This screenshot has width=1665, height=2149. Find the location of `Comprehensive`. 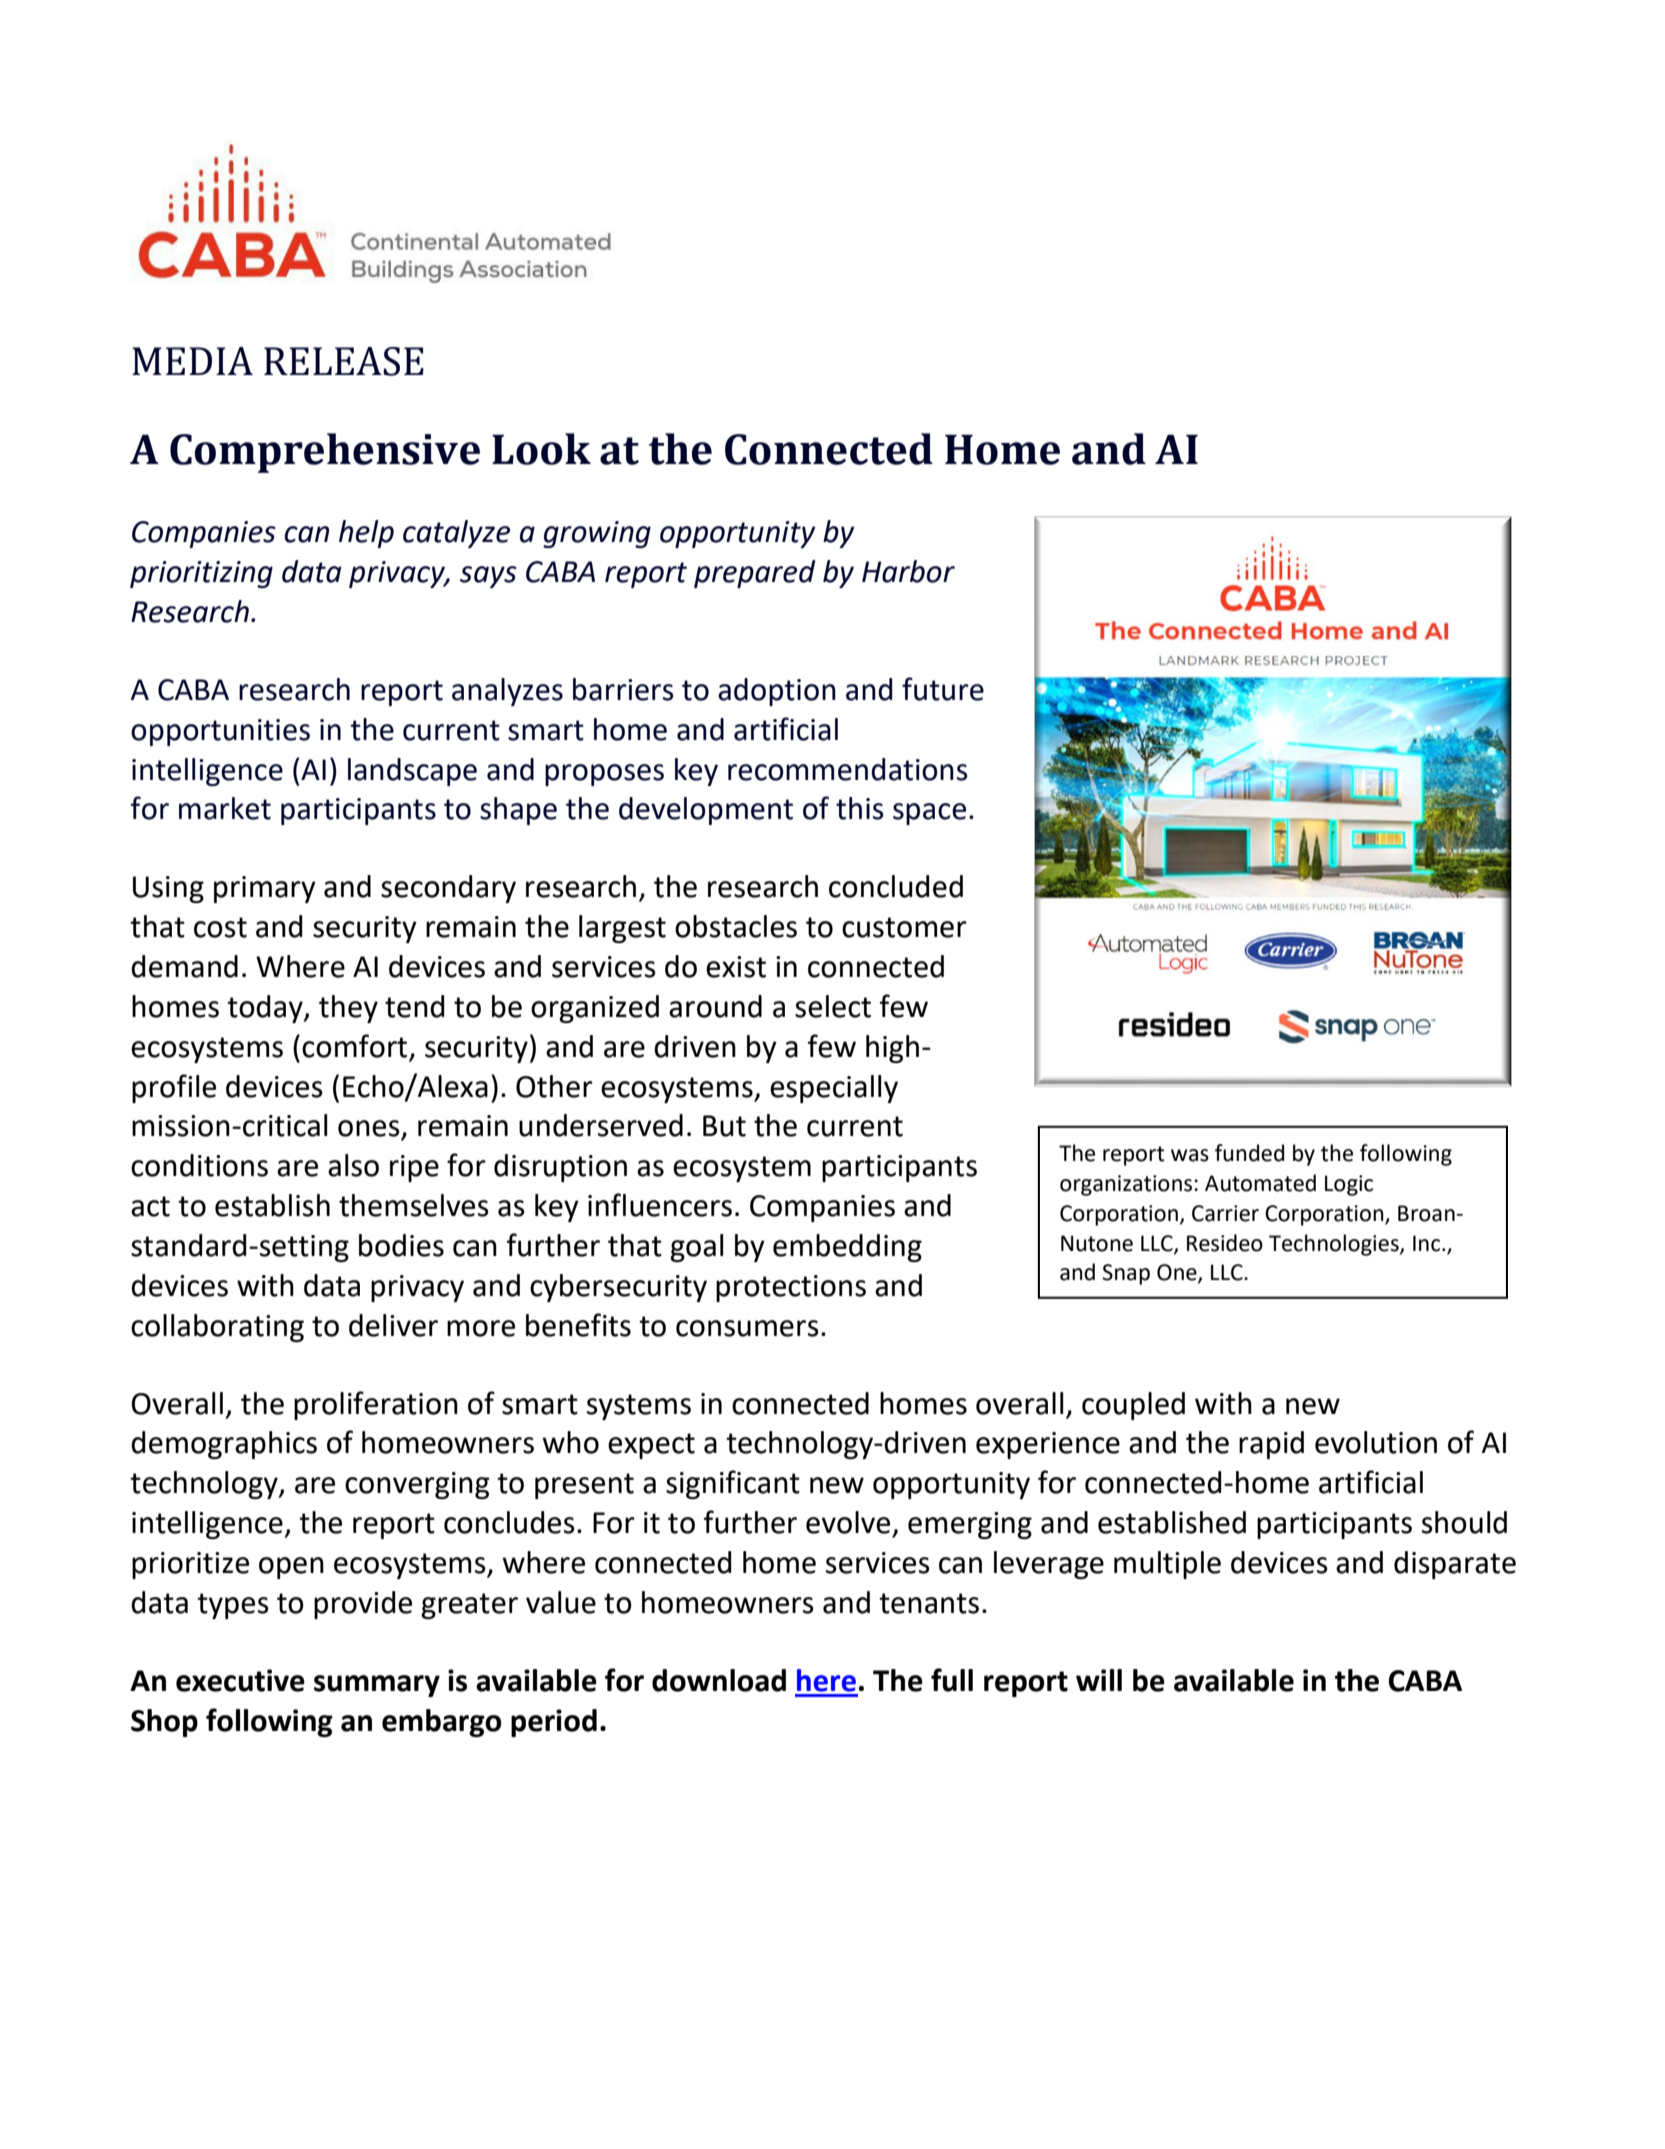

Comprehensive is located at coordinates (325, 453).
